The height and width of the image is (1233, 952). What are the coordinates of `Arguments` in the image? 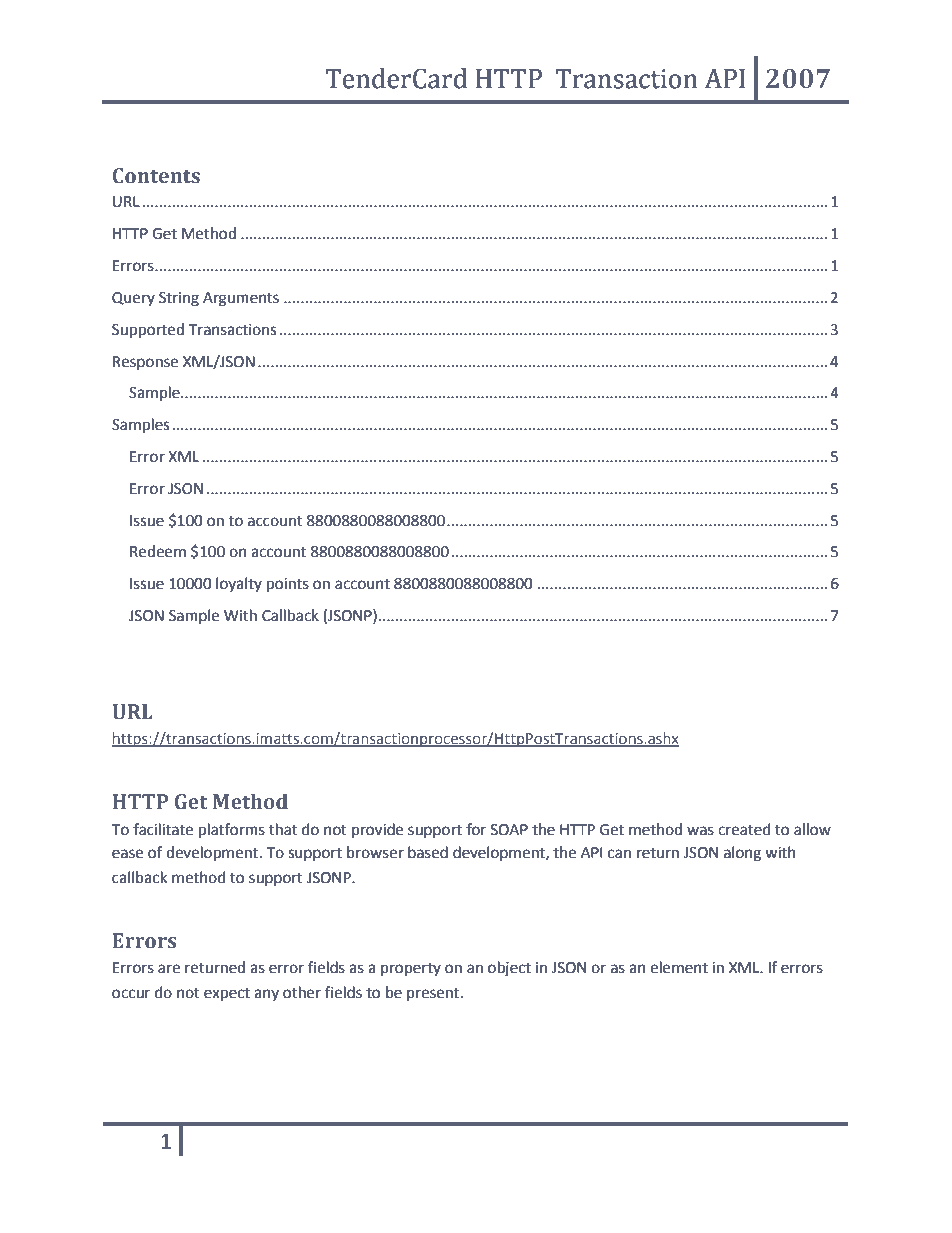 It's located at (241, 299).
